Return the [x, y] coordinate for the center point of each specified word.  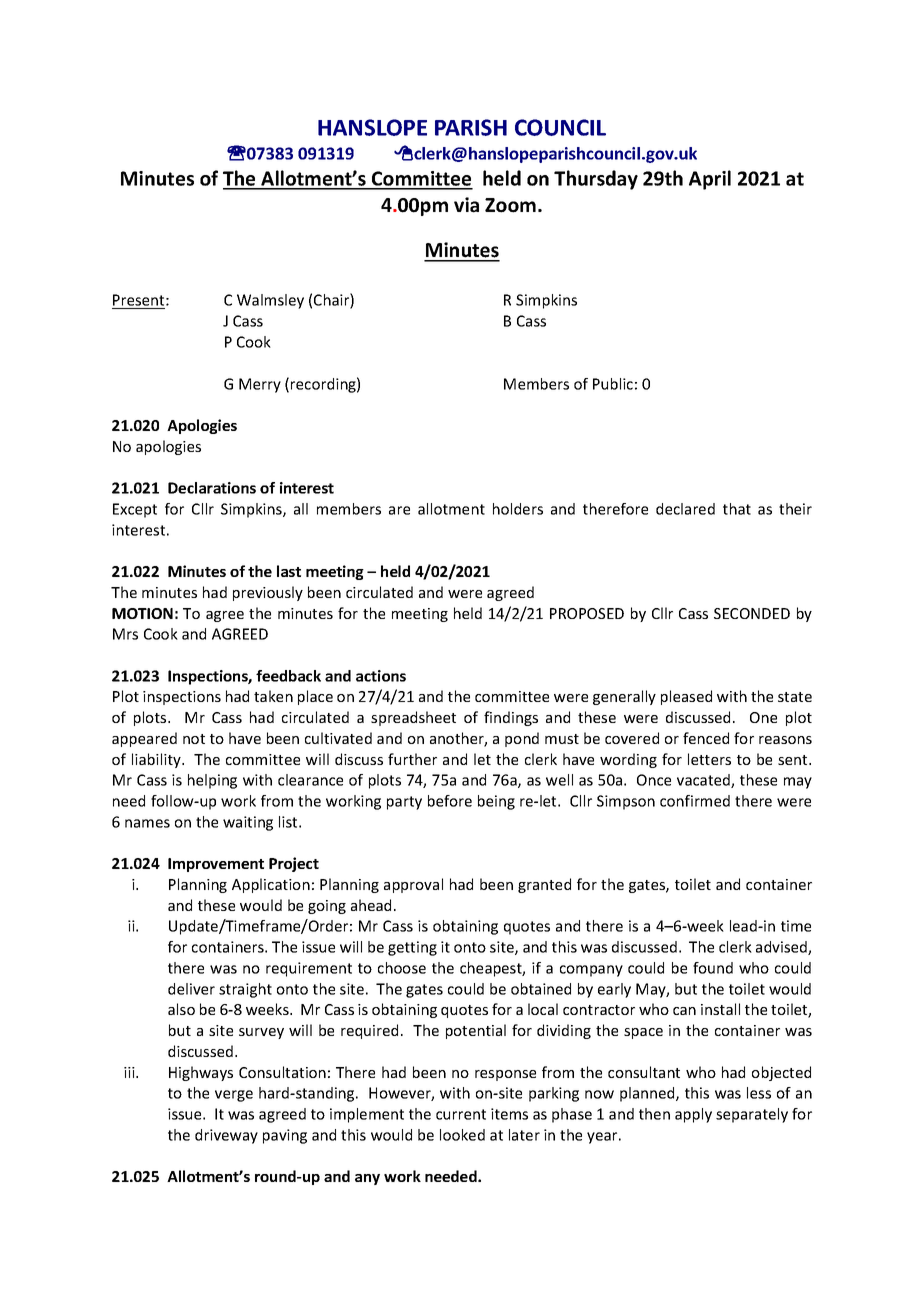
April [710, 180]
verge [234, 1096]
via [466, 205]
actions [381, 676]
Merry [260, 385]
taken [273, 696]
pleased [686, 697]
